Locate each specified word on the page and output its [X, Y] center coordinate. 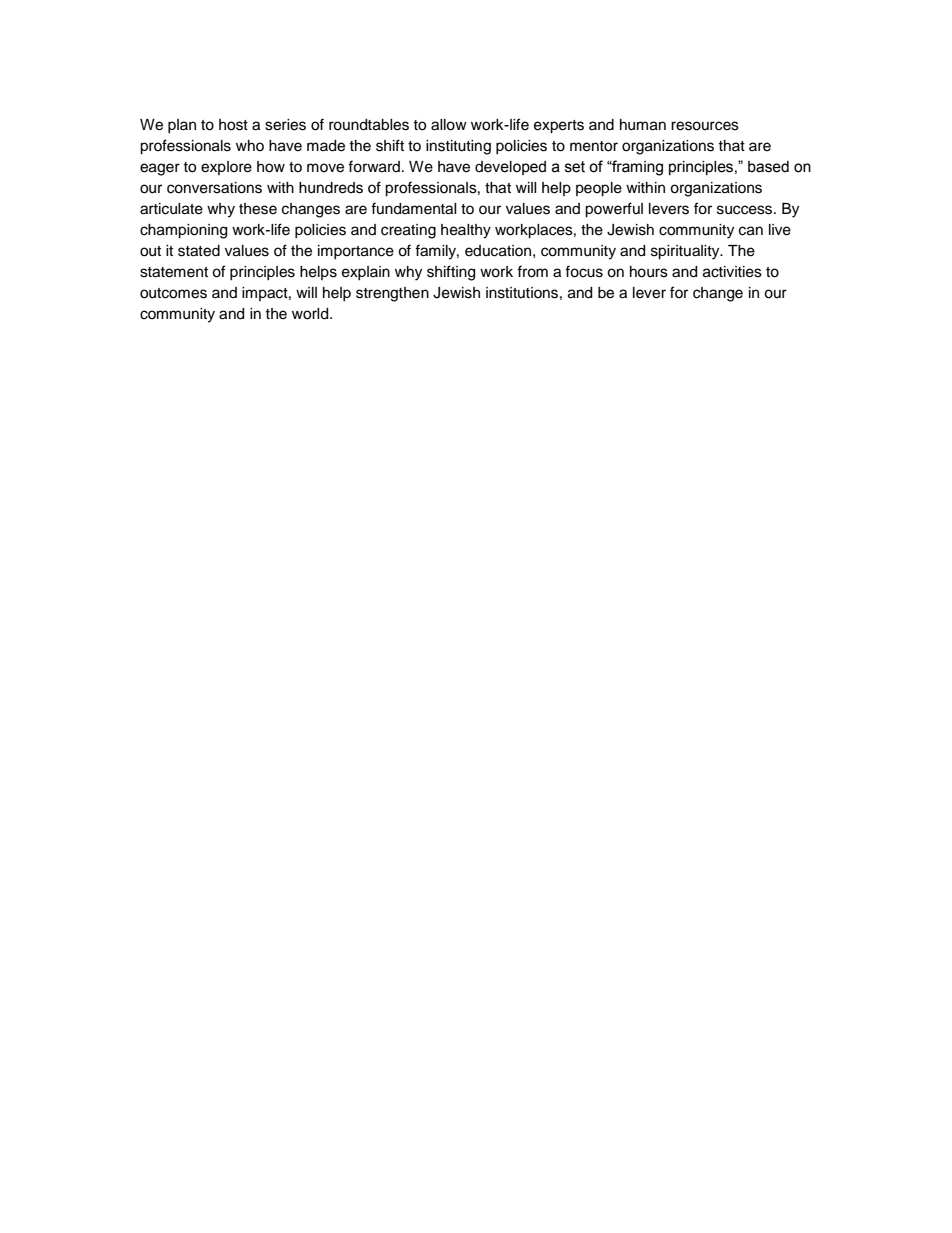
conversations [214, 188]
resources [705, 126]
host [233, 125]
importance [356, 252]
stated [199, 251]
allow [449, 125]
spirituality [686, 252]
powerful [614, 210]
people [599, 189]
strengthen [392, 294]
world [311, 314]
